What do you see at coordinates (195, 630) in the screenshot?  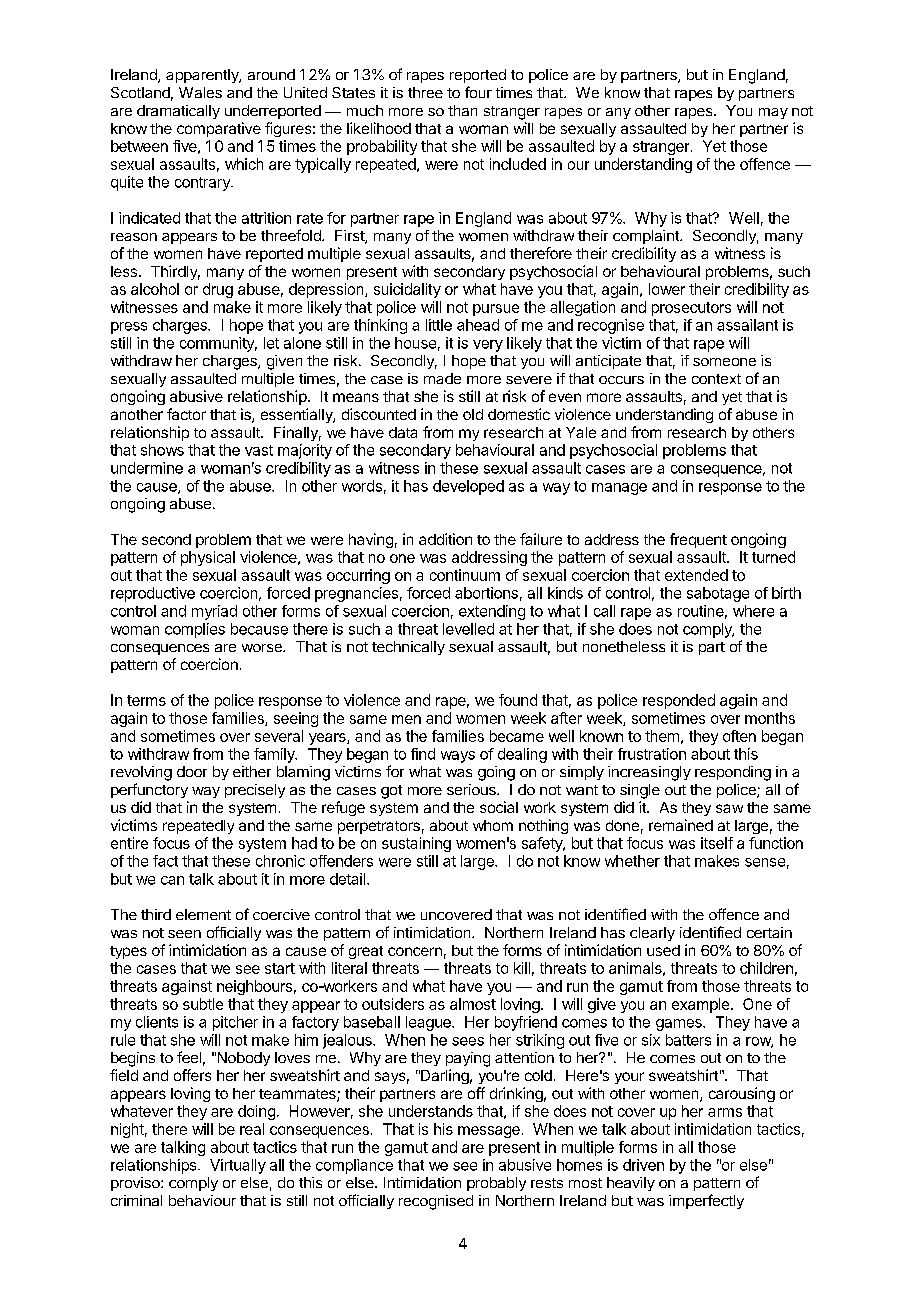 I see `complies` at bounding box center [195, 630].
